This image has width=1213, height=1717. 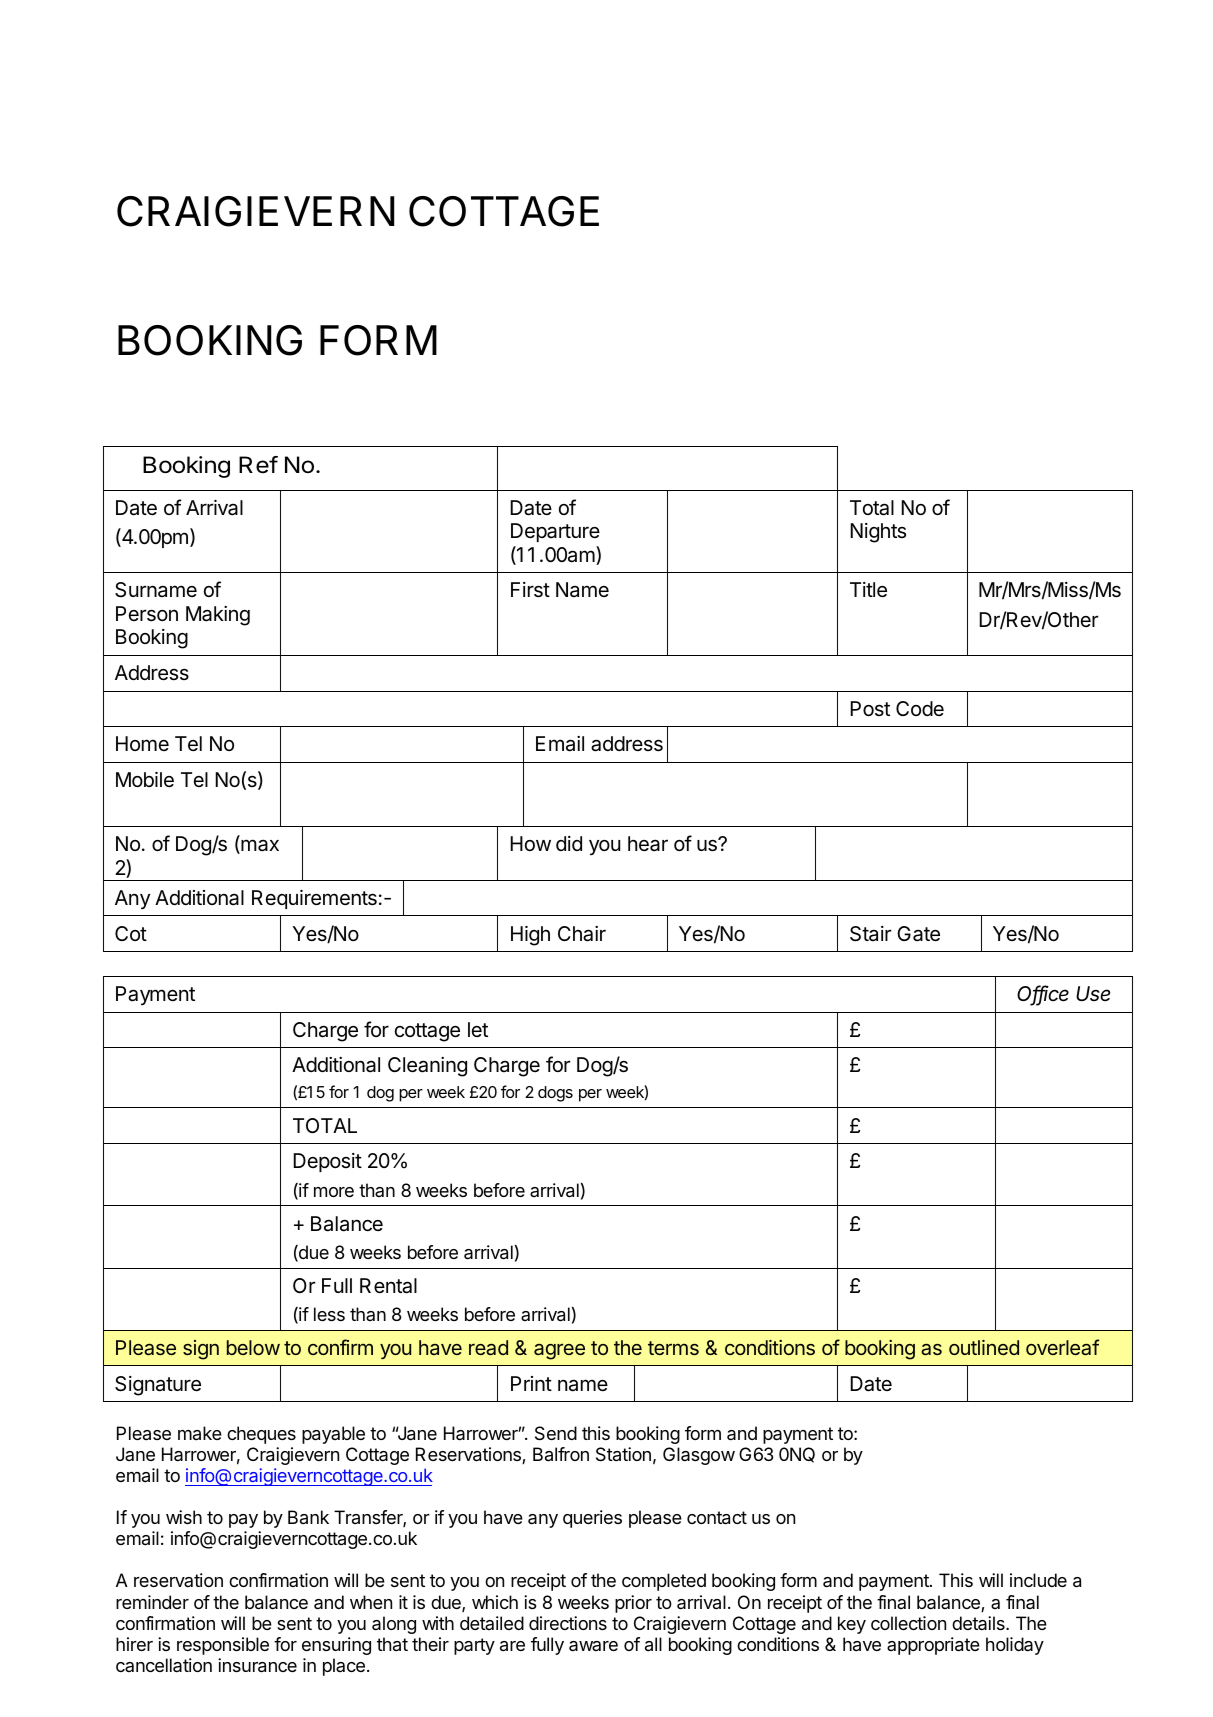 What do you see at coordinates (258, 465) in the image?
I see `Ref` at bounding box center [258, 465].
